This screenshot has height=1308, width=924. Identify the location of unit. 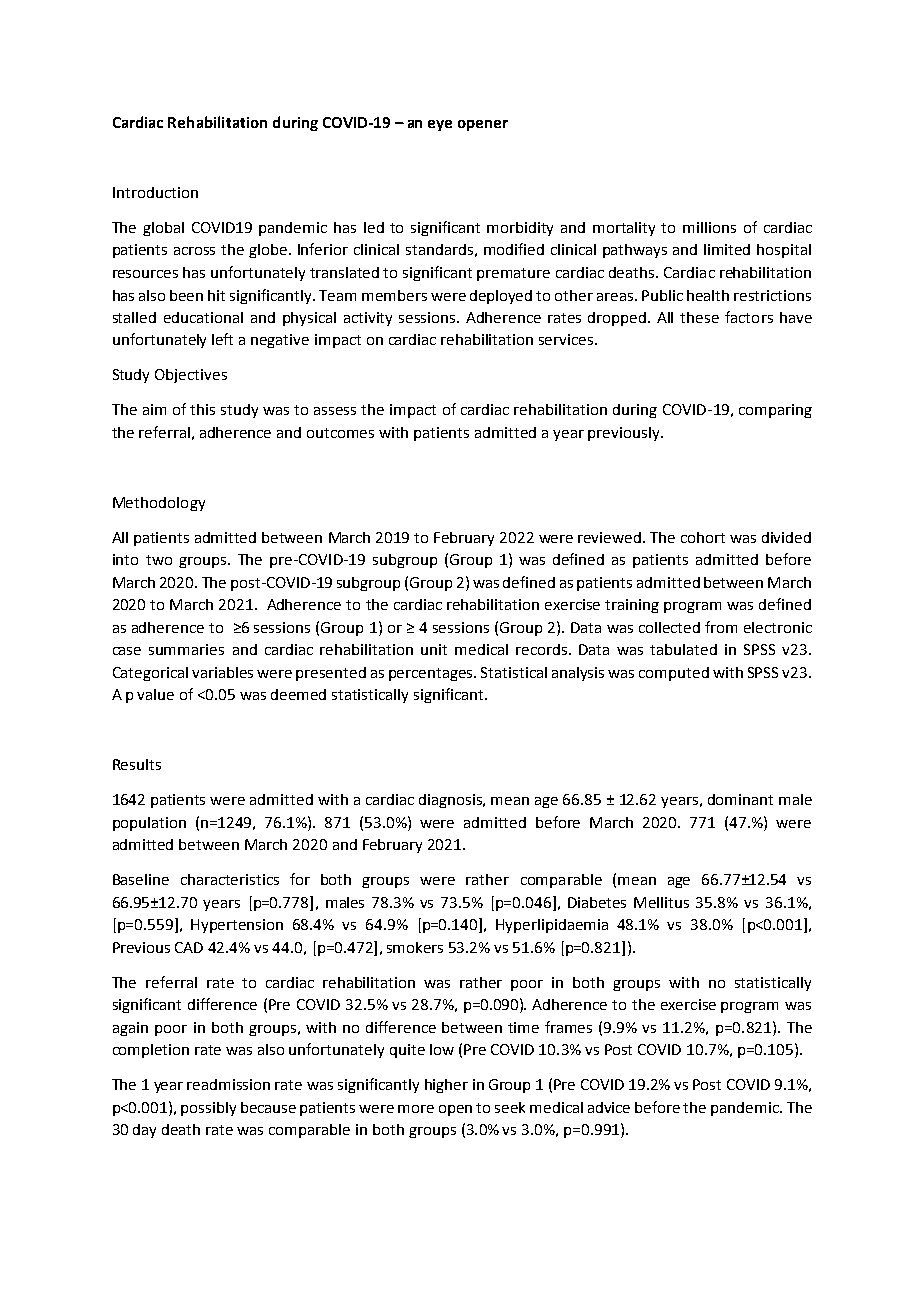
(434, 649).
